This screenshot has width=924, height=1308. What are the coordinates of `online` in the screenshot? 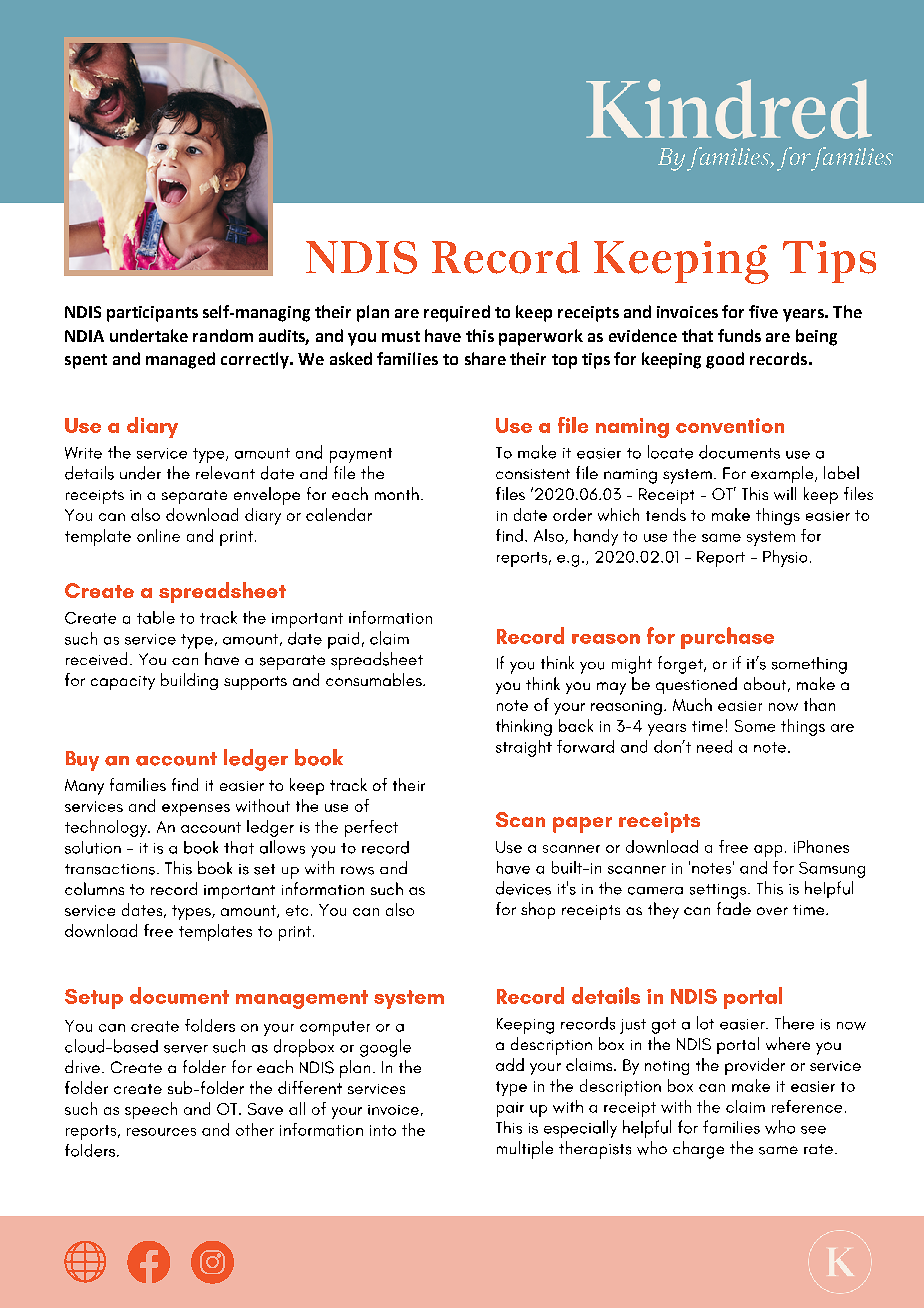 It's located at (158, 535).
